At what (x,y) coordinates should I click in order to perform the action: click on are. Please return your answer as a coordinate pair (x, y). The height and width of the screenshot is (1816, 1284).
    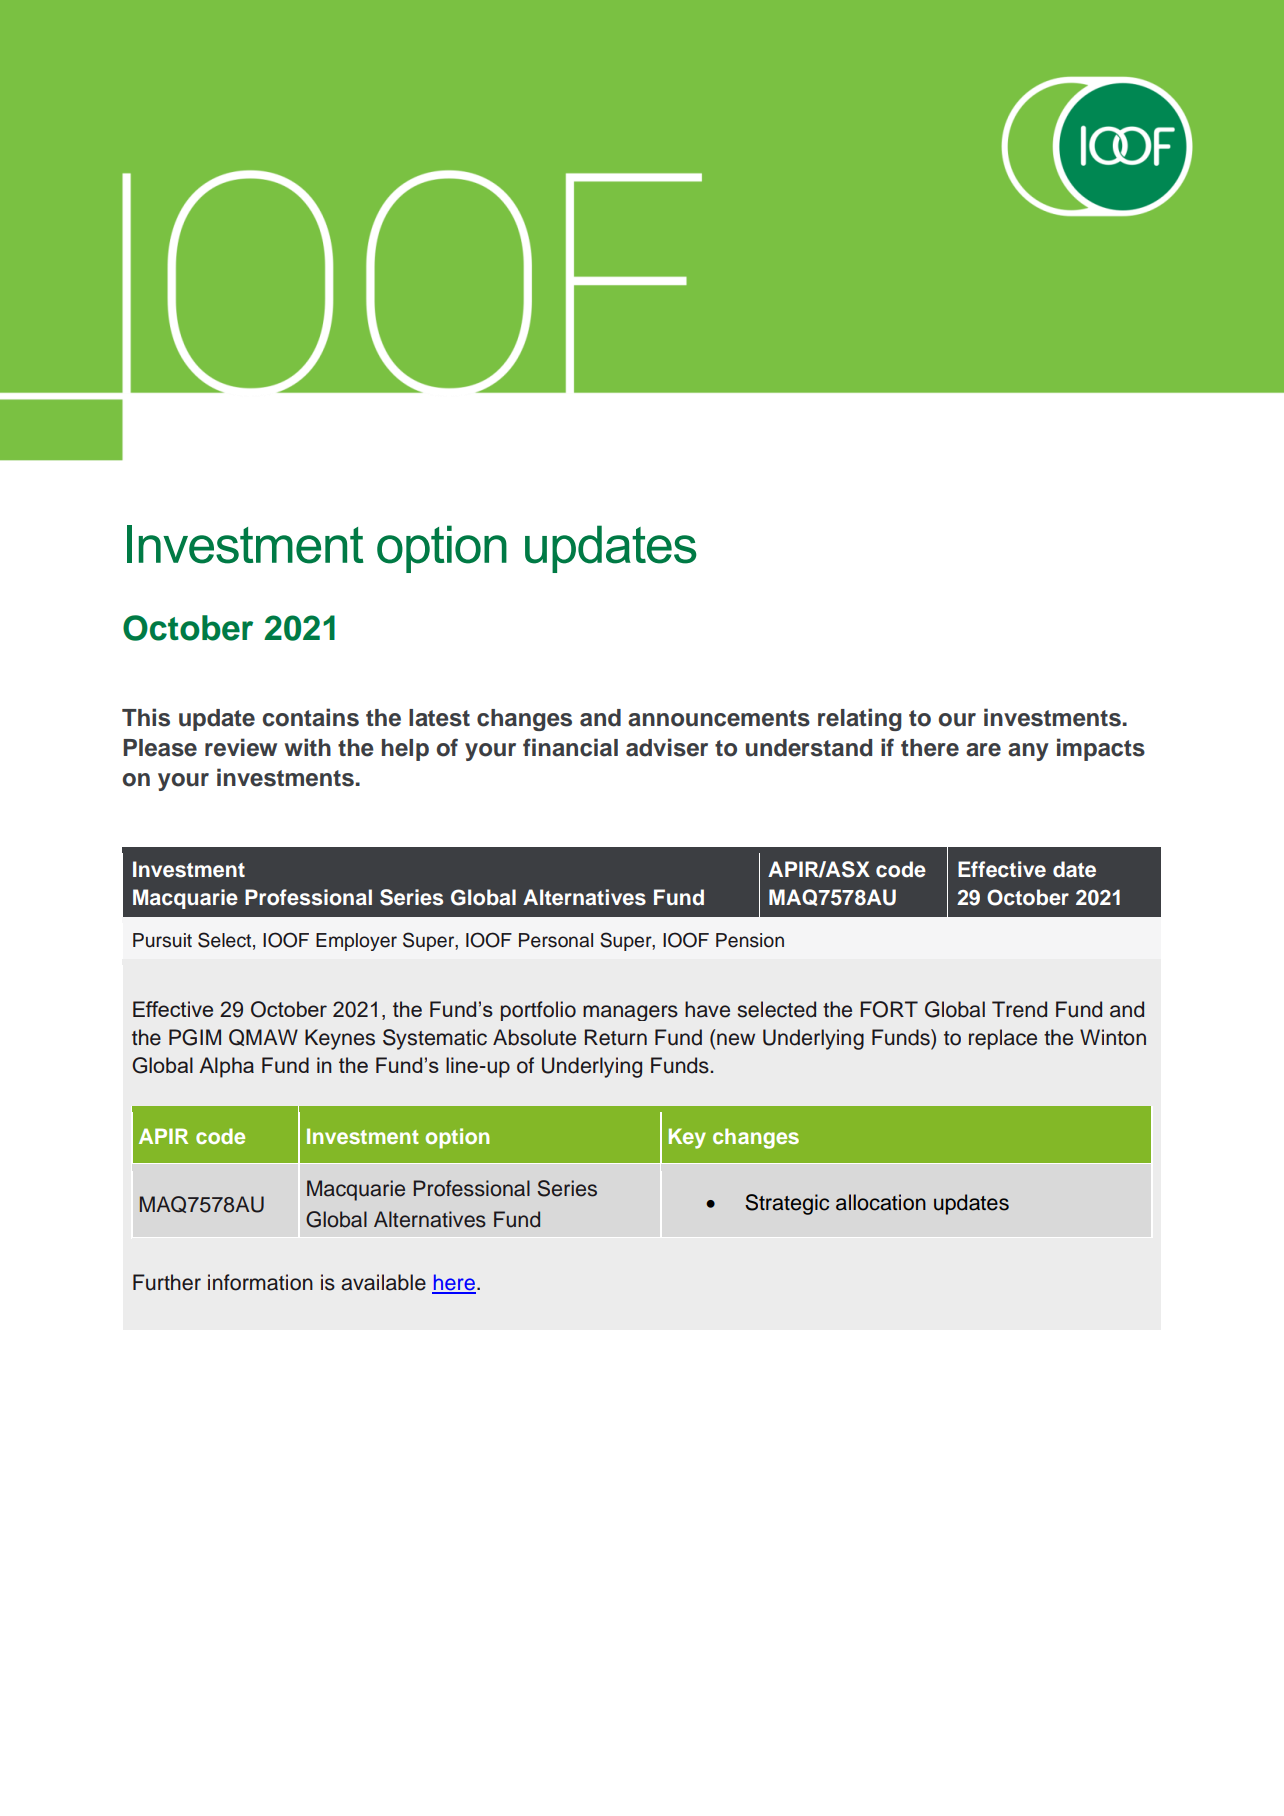
    Looking at the image, I should click on (983, 750).
